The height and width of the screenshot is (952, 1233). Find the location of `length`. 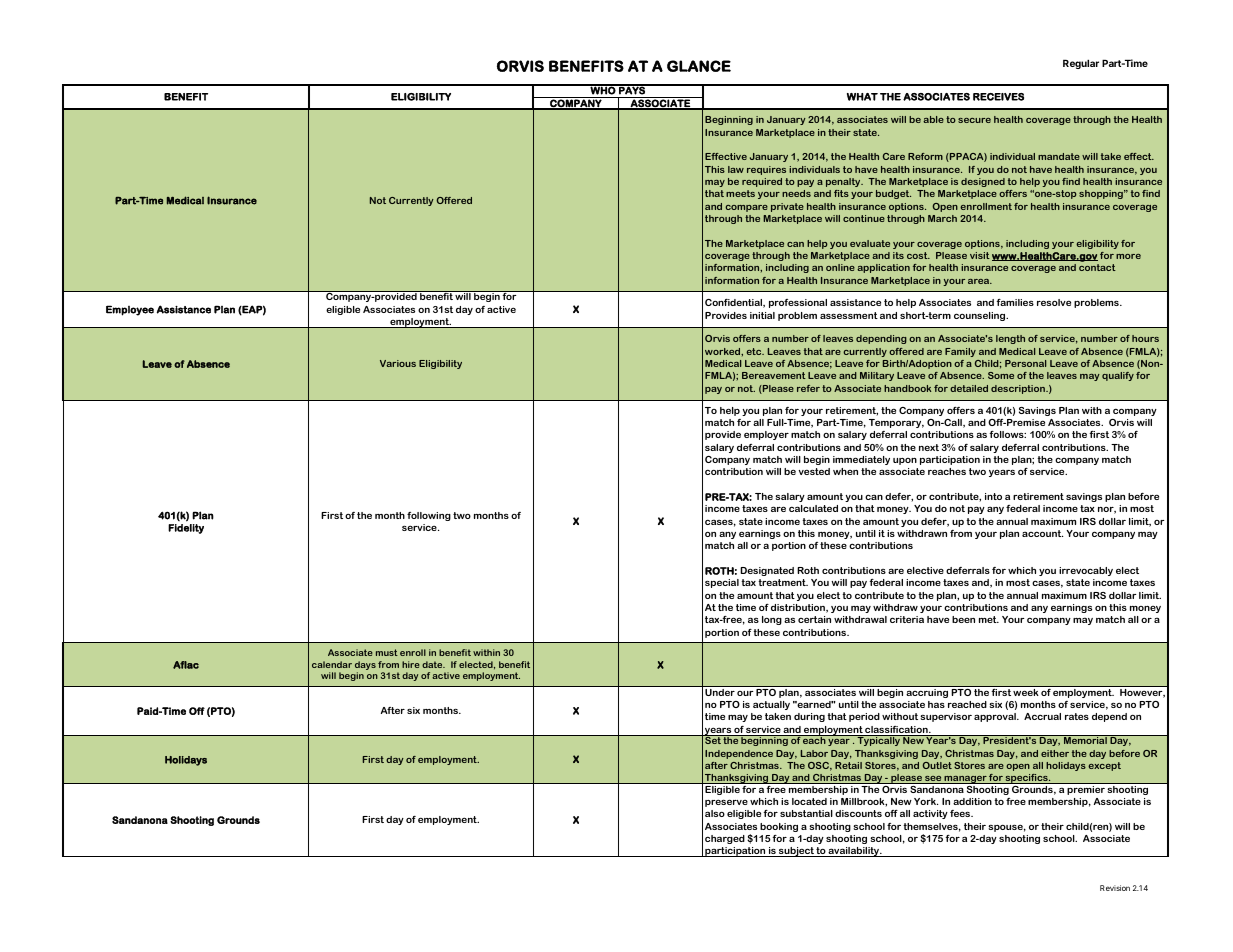

length is located at coordinates (1010, 339).
